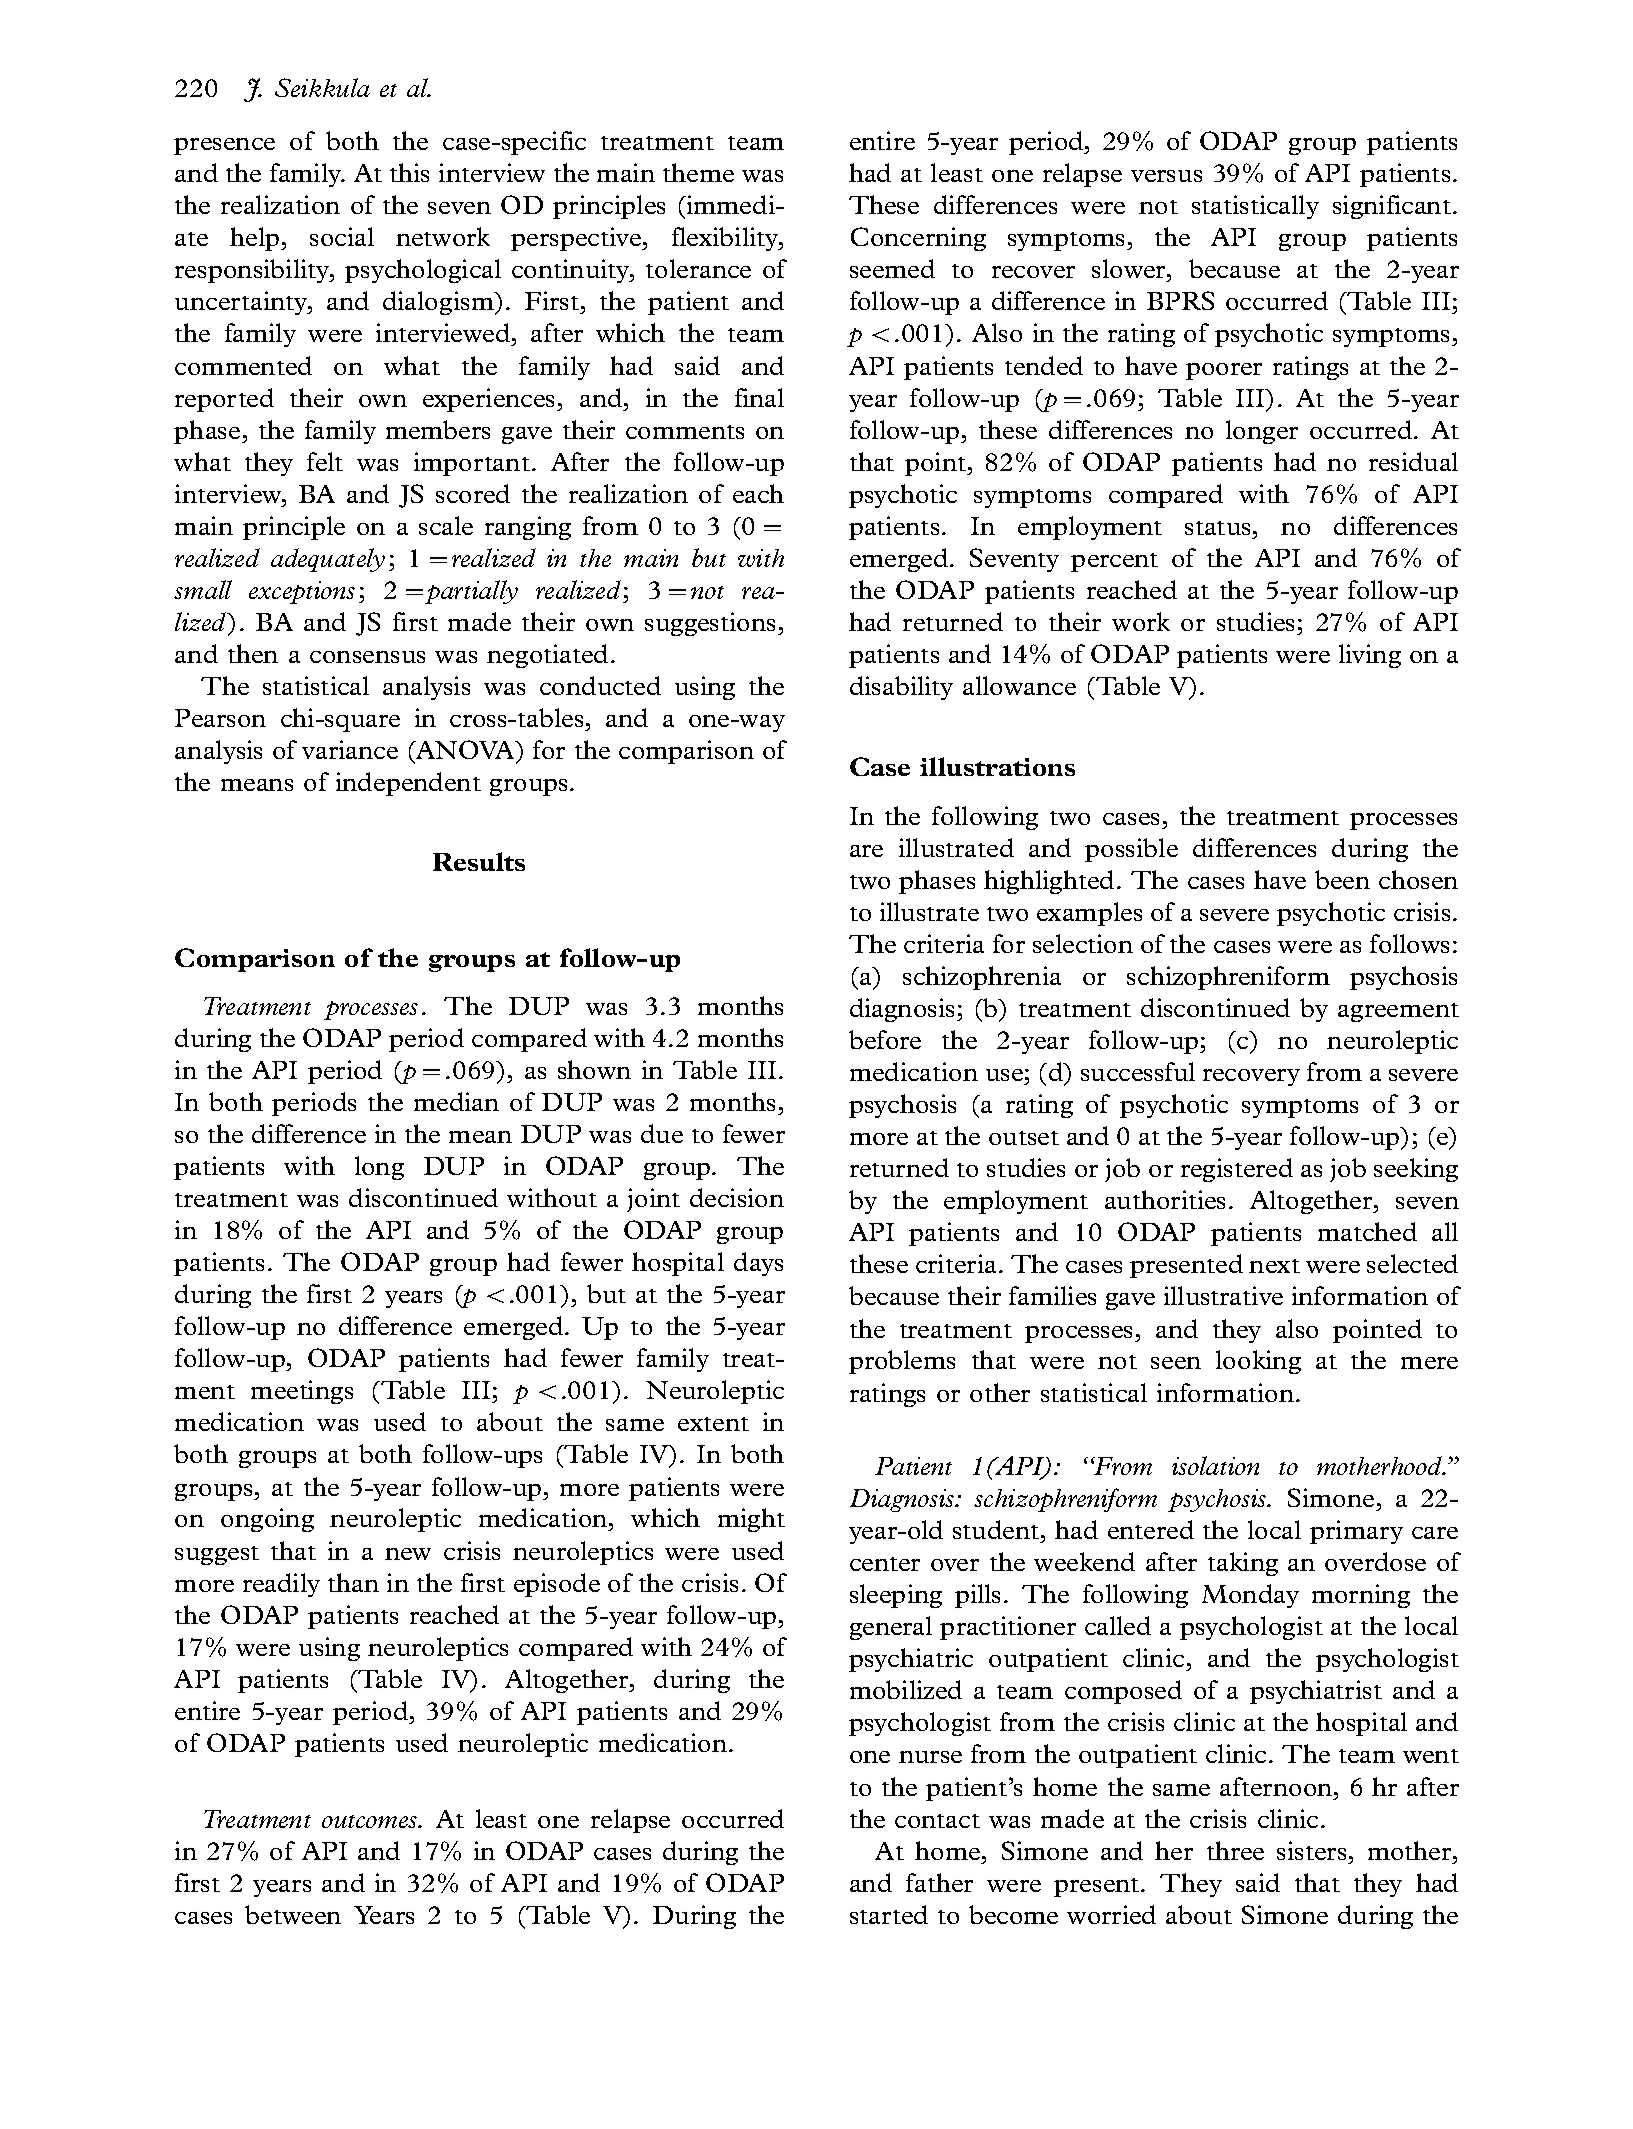 This screenshot has width=1633, height=2129. What do you see at coordinates (885, 1039) in the screenshot?
I see `before` at bounding box center [885, 1039].
